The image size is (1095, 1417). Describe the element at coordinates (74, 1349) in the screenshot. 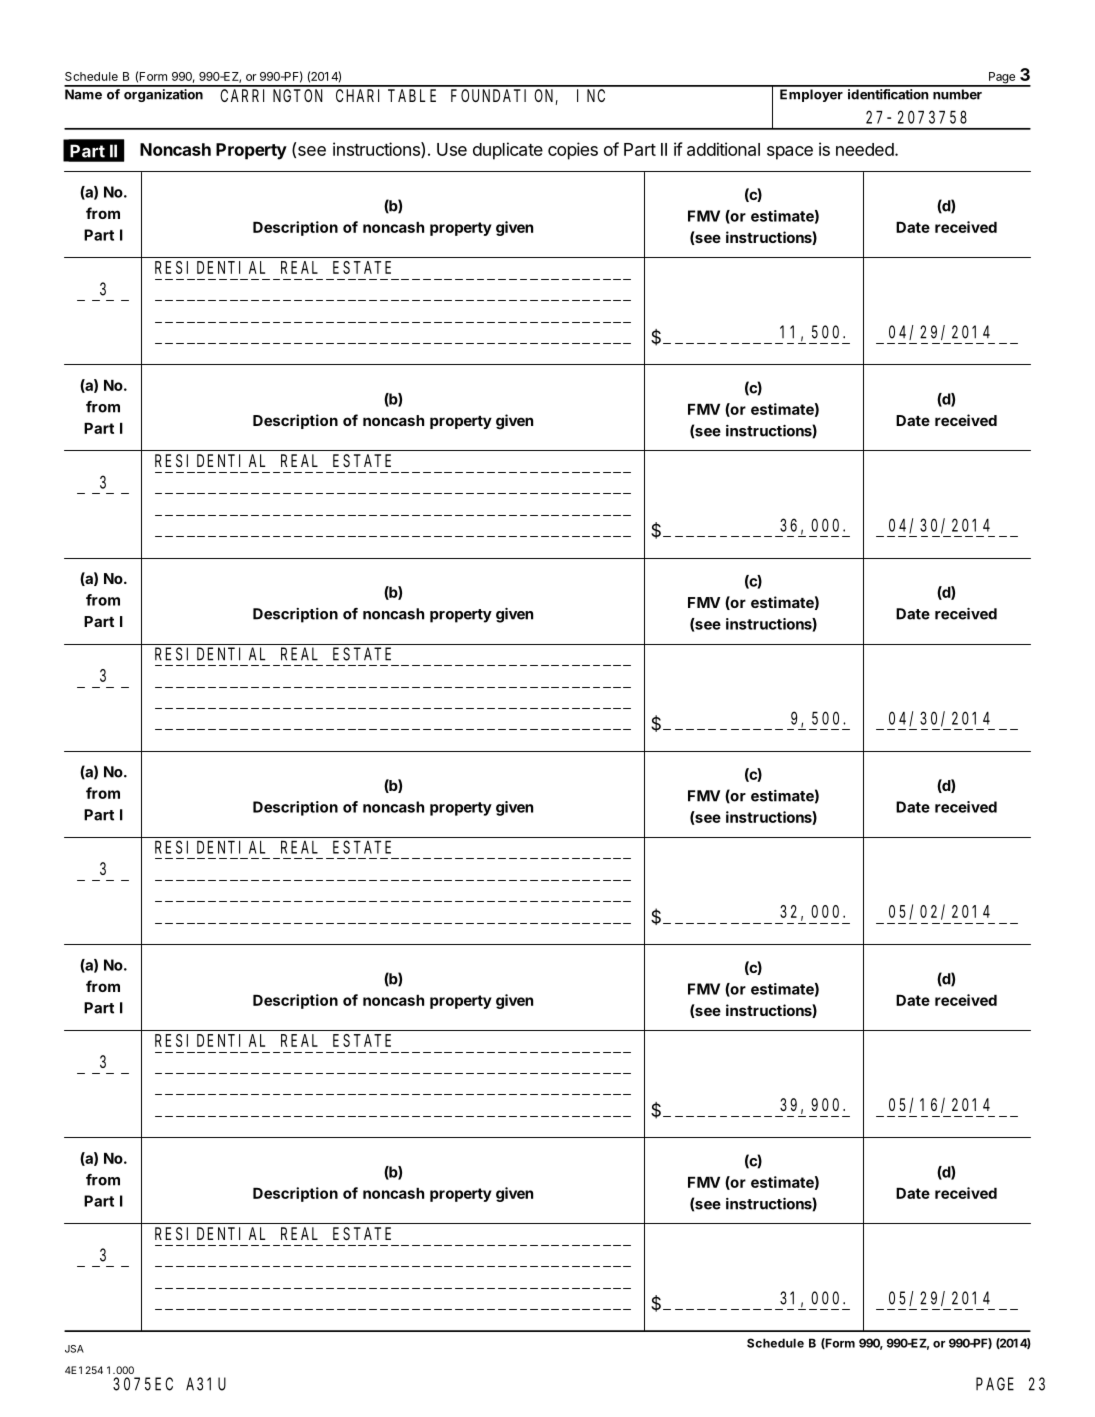

I see `JSA` at that location.
